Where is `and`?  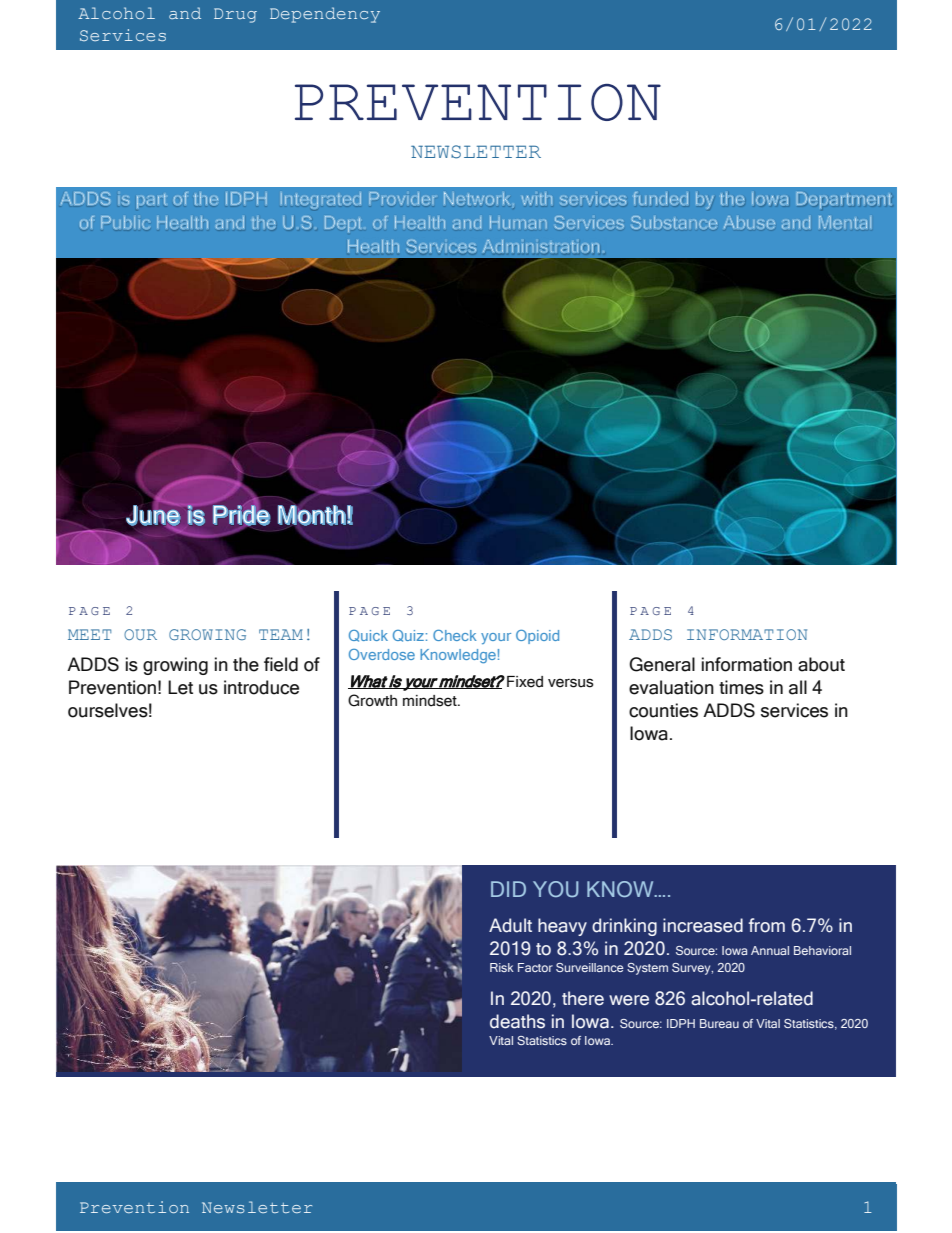 and is located at coordinates (185, 13).
